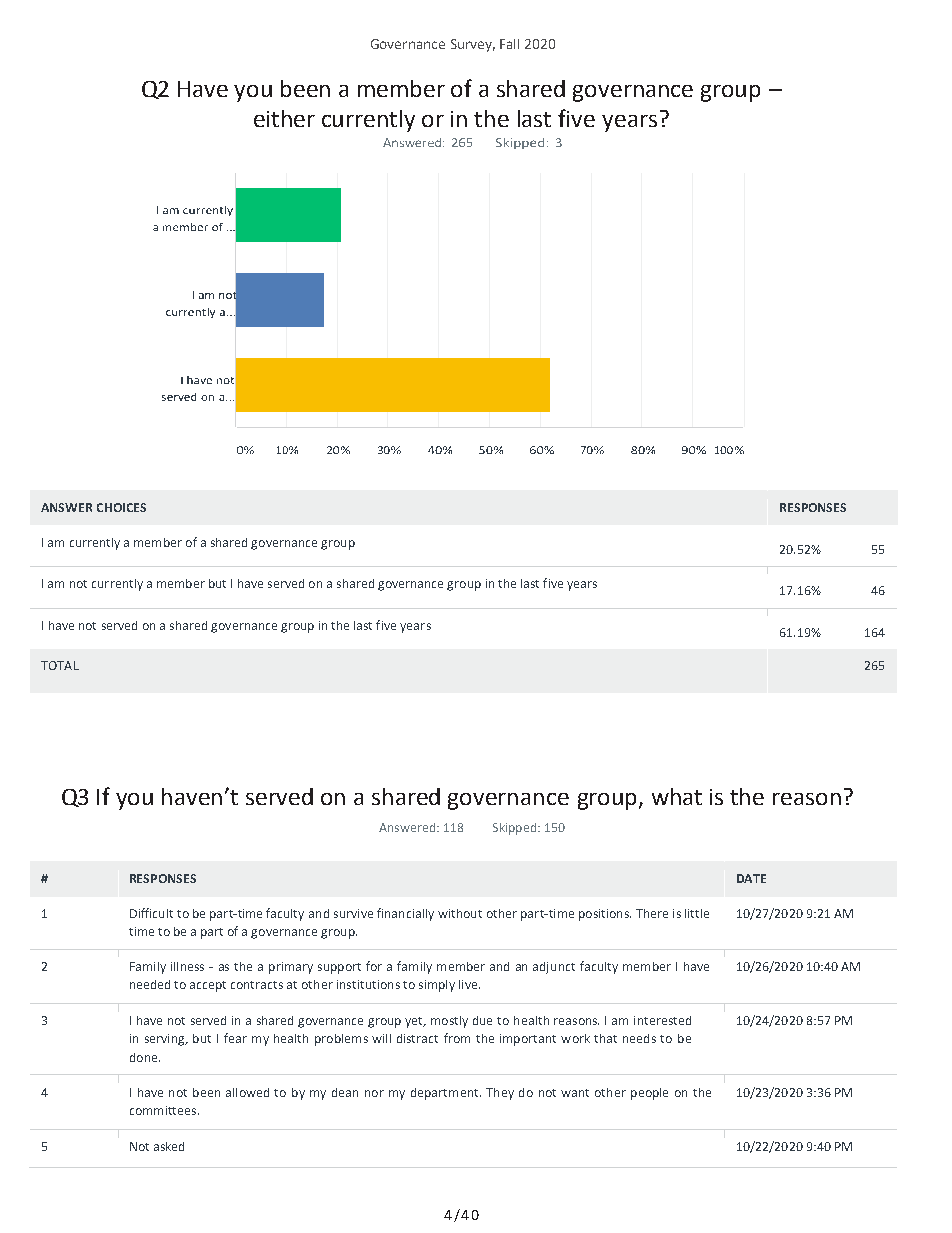 The height and width of the document is (1233, 952). What do you see at coordinates (751, 878) in the document?
I see `DATE` at bounding box center [751, 878].
